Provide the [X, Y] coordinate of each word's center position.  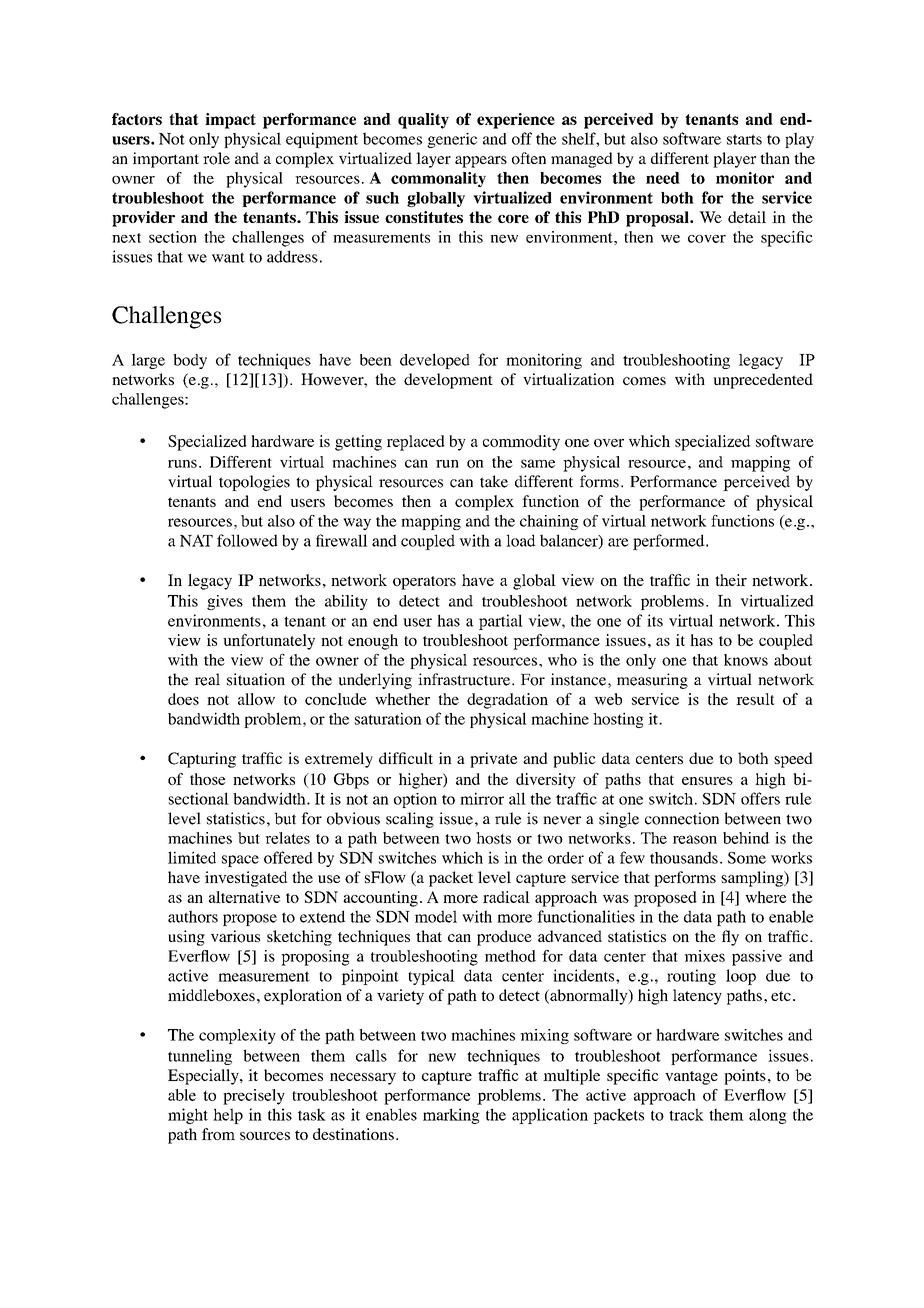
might [188, 1116]
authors [193, 916]
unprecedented [763, 381]
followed [247, 540]
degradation [507, 701]
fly [730, 938]
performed [670, 542]
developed [435, 361]
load [521, 540]
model [436, 916]
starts [744, 139]
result [755, 699]
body [190, 361]
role [216, 158]
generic [452, 140]
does [183, 699]
